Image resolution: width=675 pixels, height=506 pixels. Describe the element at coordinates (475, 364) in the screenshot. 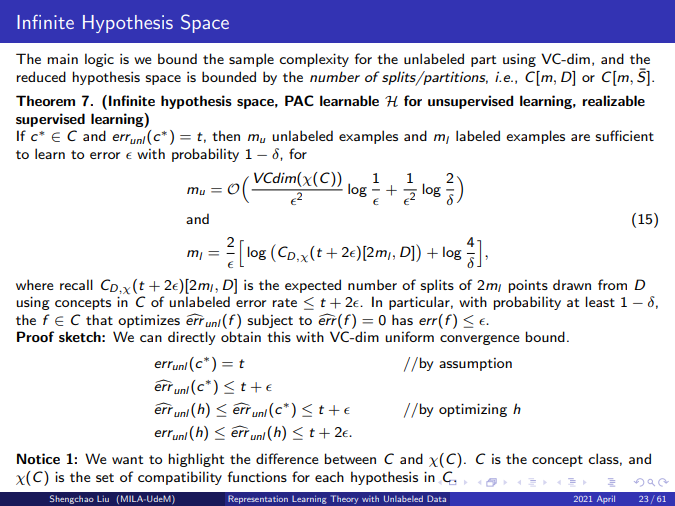

I see `assumption` at that location.
